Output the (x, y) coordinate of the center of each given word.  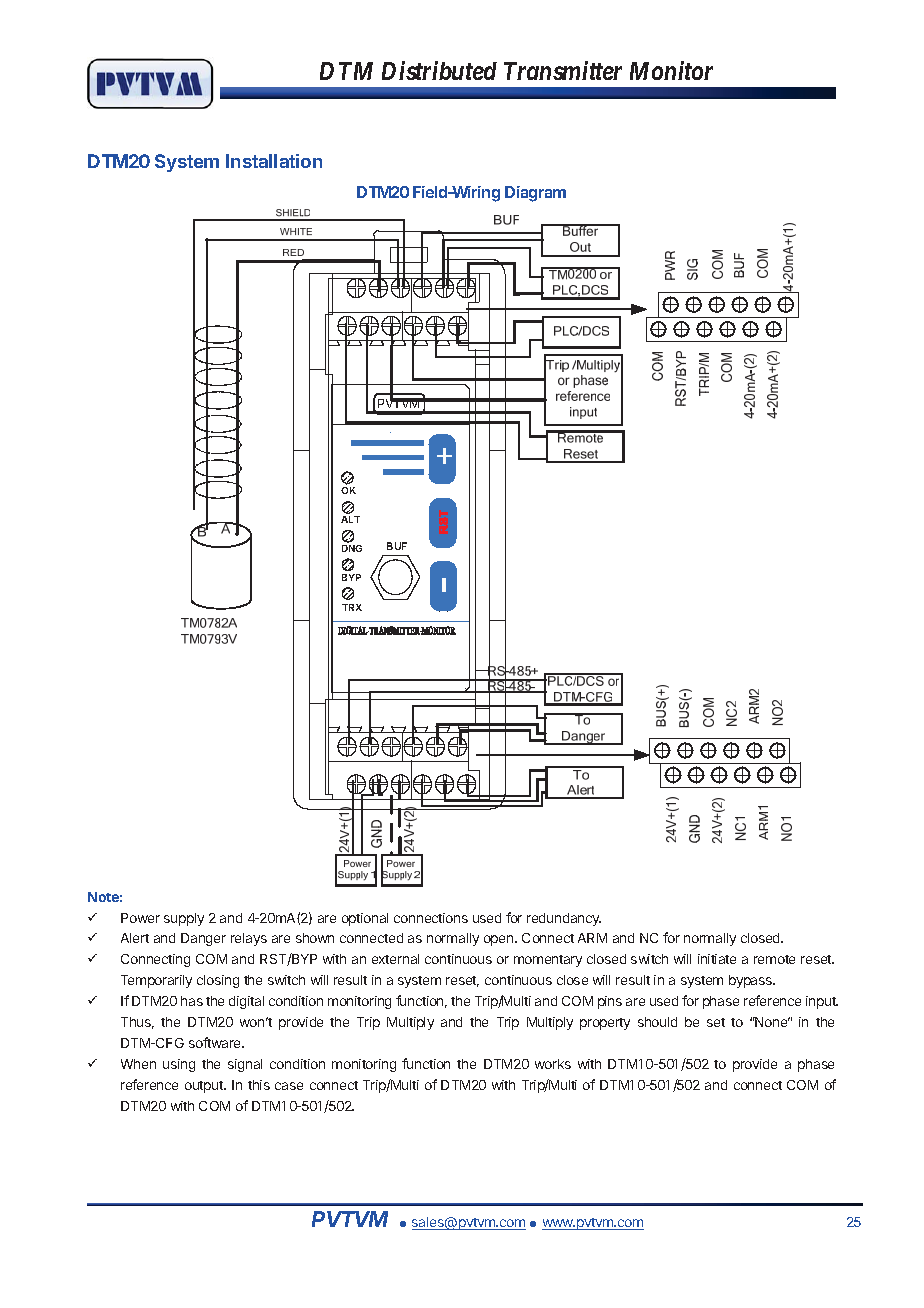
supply (184, 919)
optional (365, 919)
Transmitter (563, 70)
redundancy (564, 919)
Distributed (439, 70)
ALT (350, 519)
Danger (203, 939)
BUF (397, 546)
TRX (352, 607)
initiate (717, 959)
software (216, 1042)
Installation (274, 161)
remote (774, 959)
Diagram (535, 194)
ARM (592, 938)
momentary (548, 961)
